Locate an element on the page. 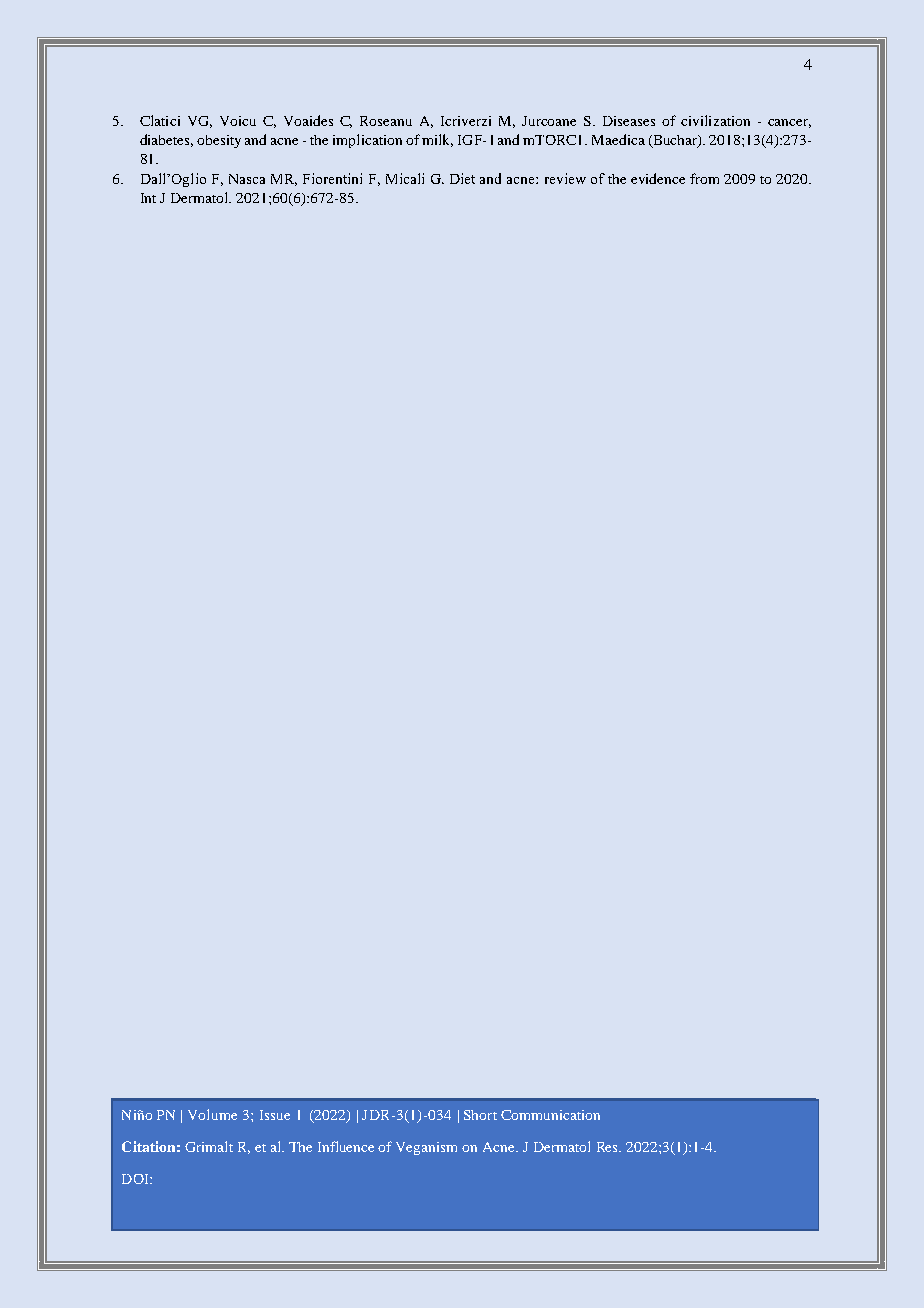 The width and height of the image is (924, 1308). milk is located at coordinates (437, 140).
